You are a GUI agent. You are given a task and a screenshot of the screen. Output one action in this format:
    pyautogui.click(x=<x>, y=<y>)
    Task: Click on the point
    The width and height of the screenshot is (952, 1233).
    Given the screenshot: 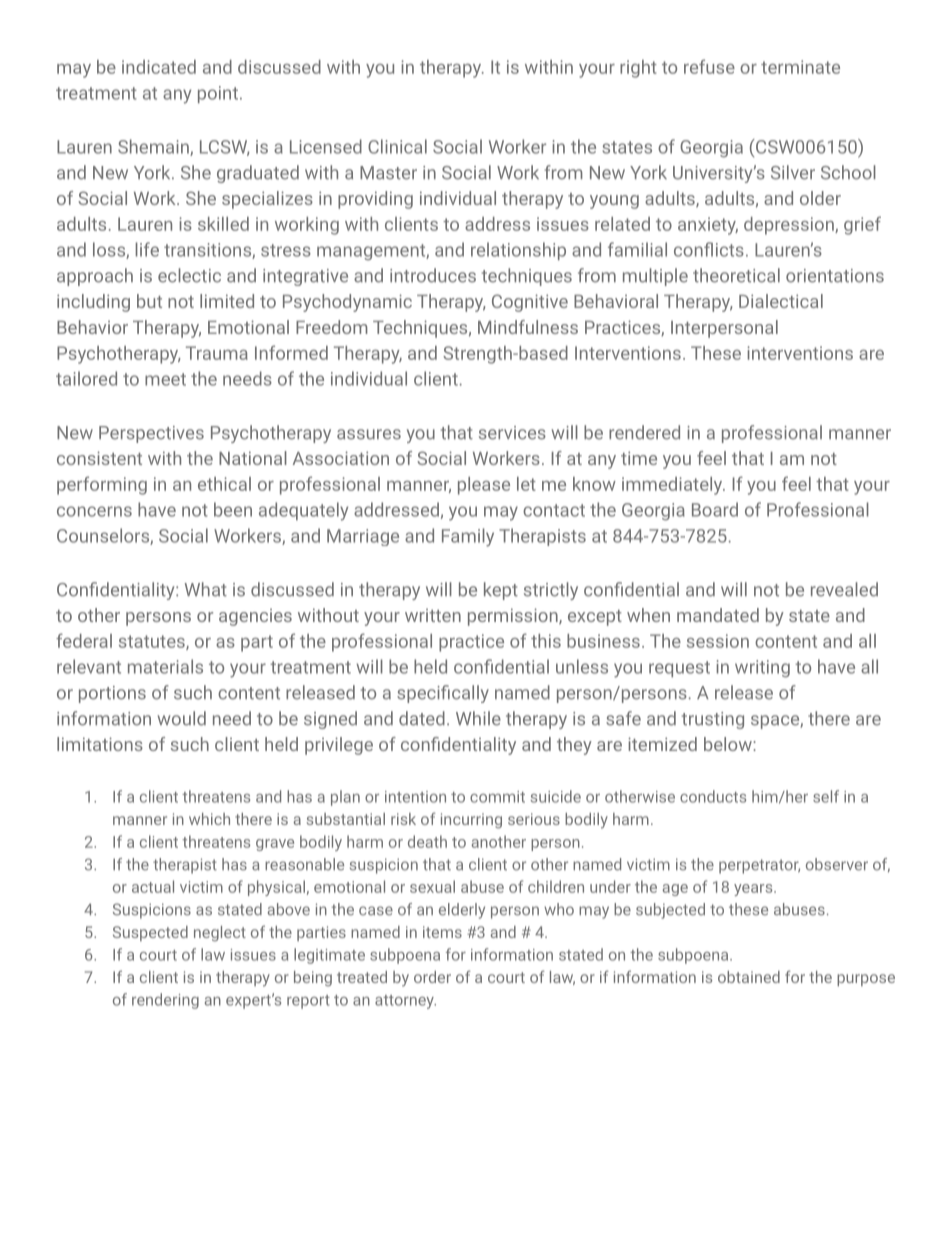 What is the action you would take?
    pyautogui.click(x=218, y=94)
